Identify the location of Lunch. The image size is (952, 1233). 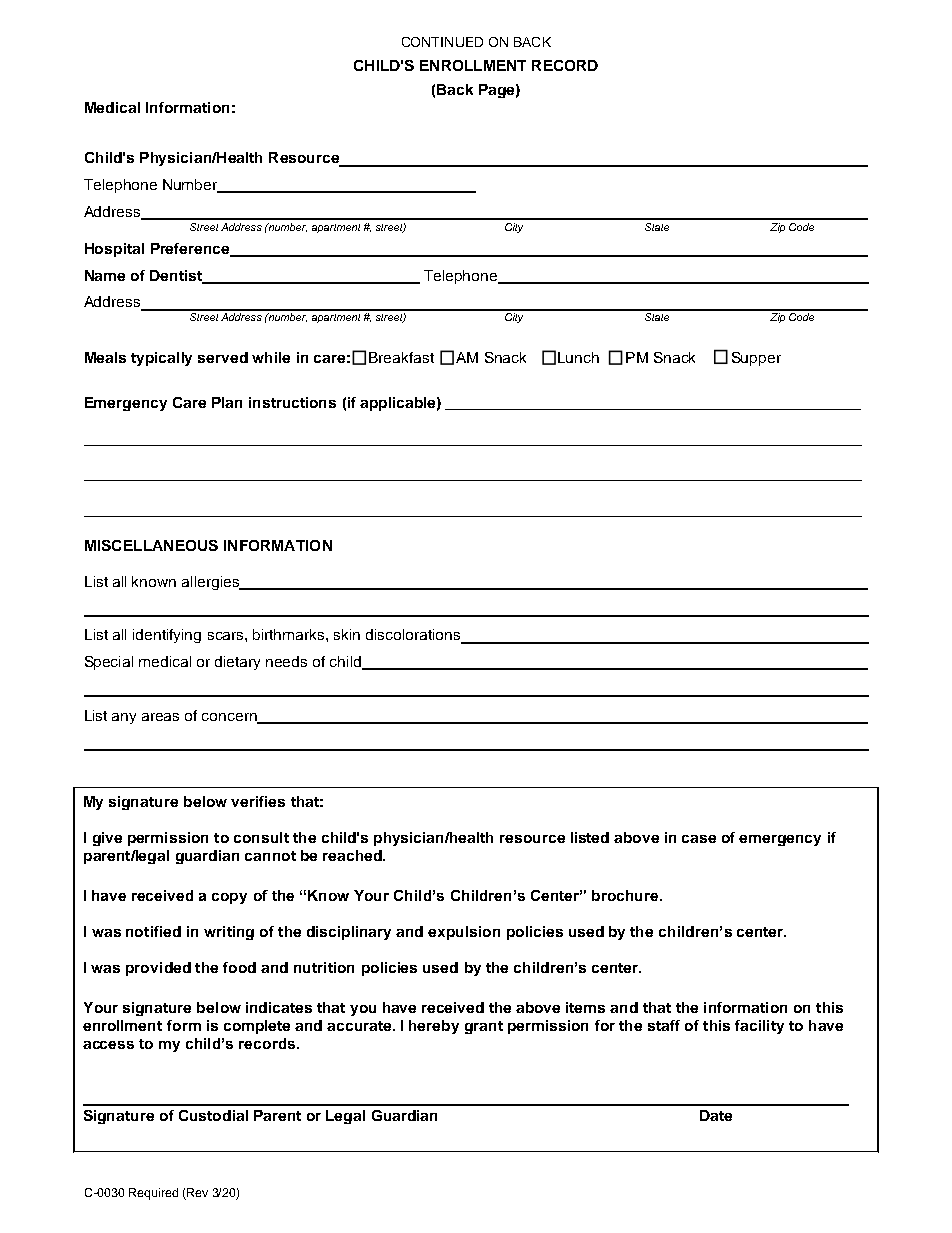
(578, 357).
